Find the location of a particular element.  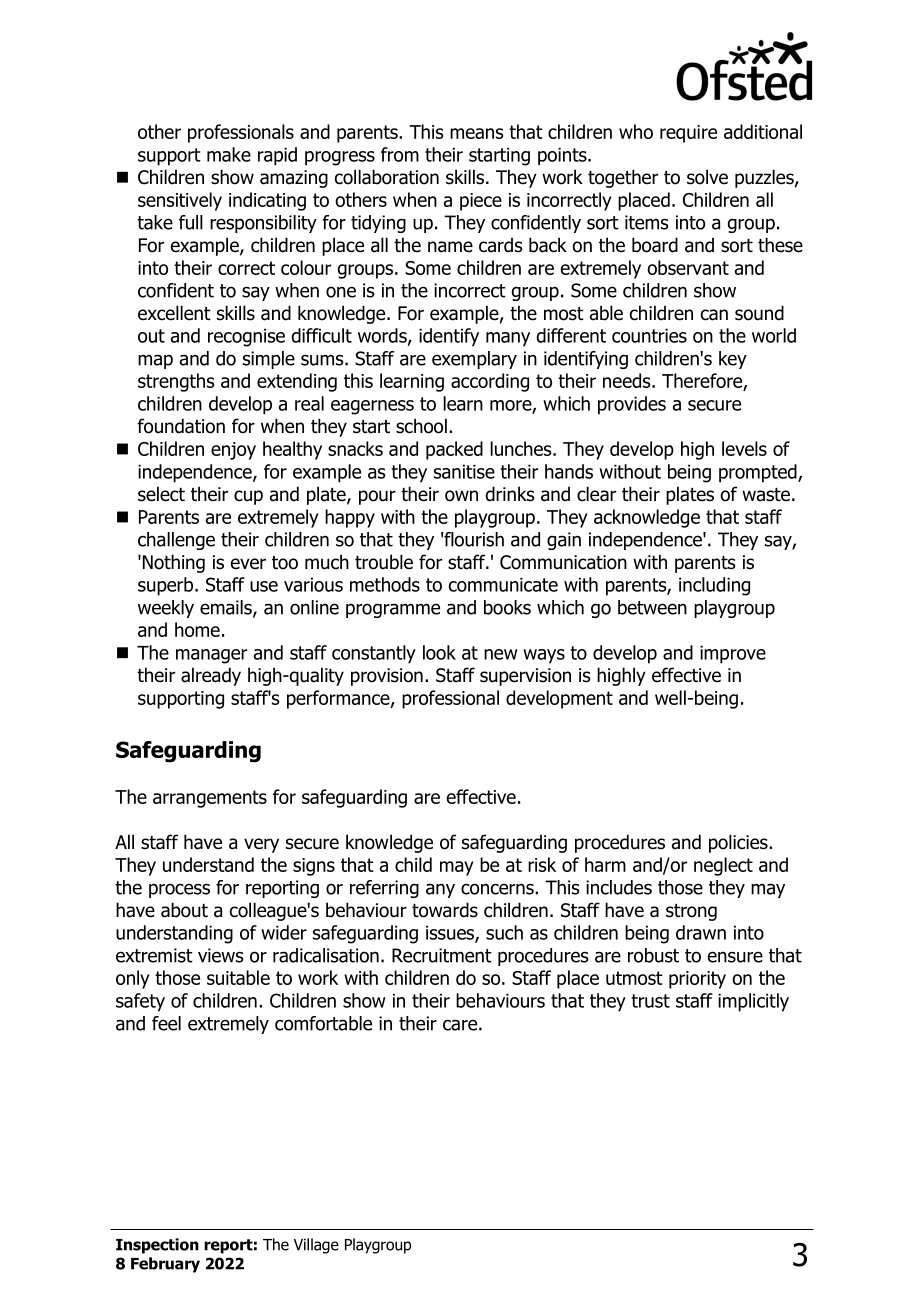

make is located at coordinates (229, 154).
